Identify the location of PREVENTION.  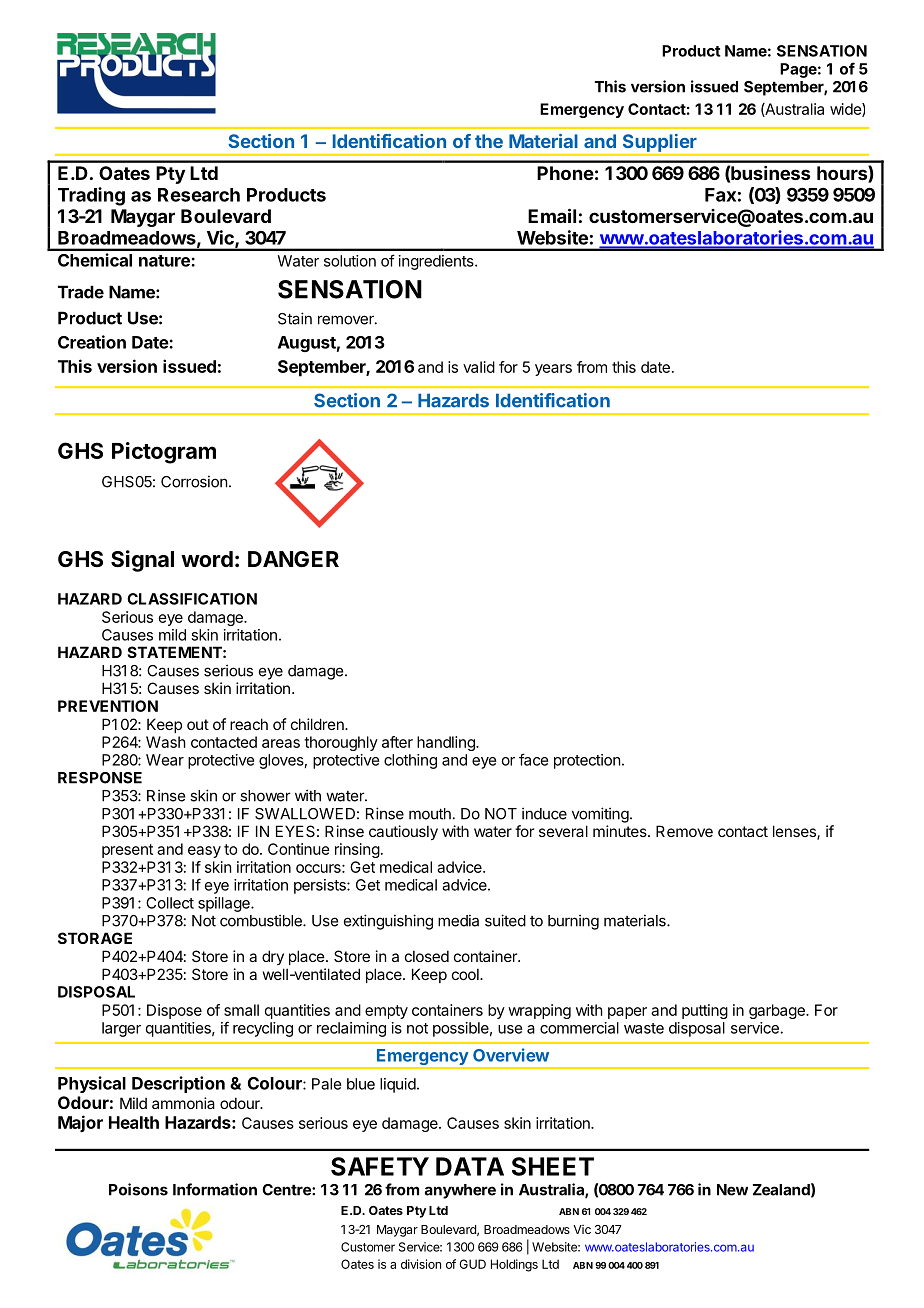
(108, 706).
